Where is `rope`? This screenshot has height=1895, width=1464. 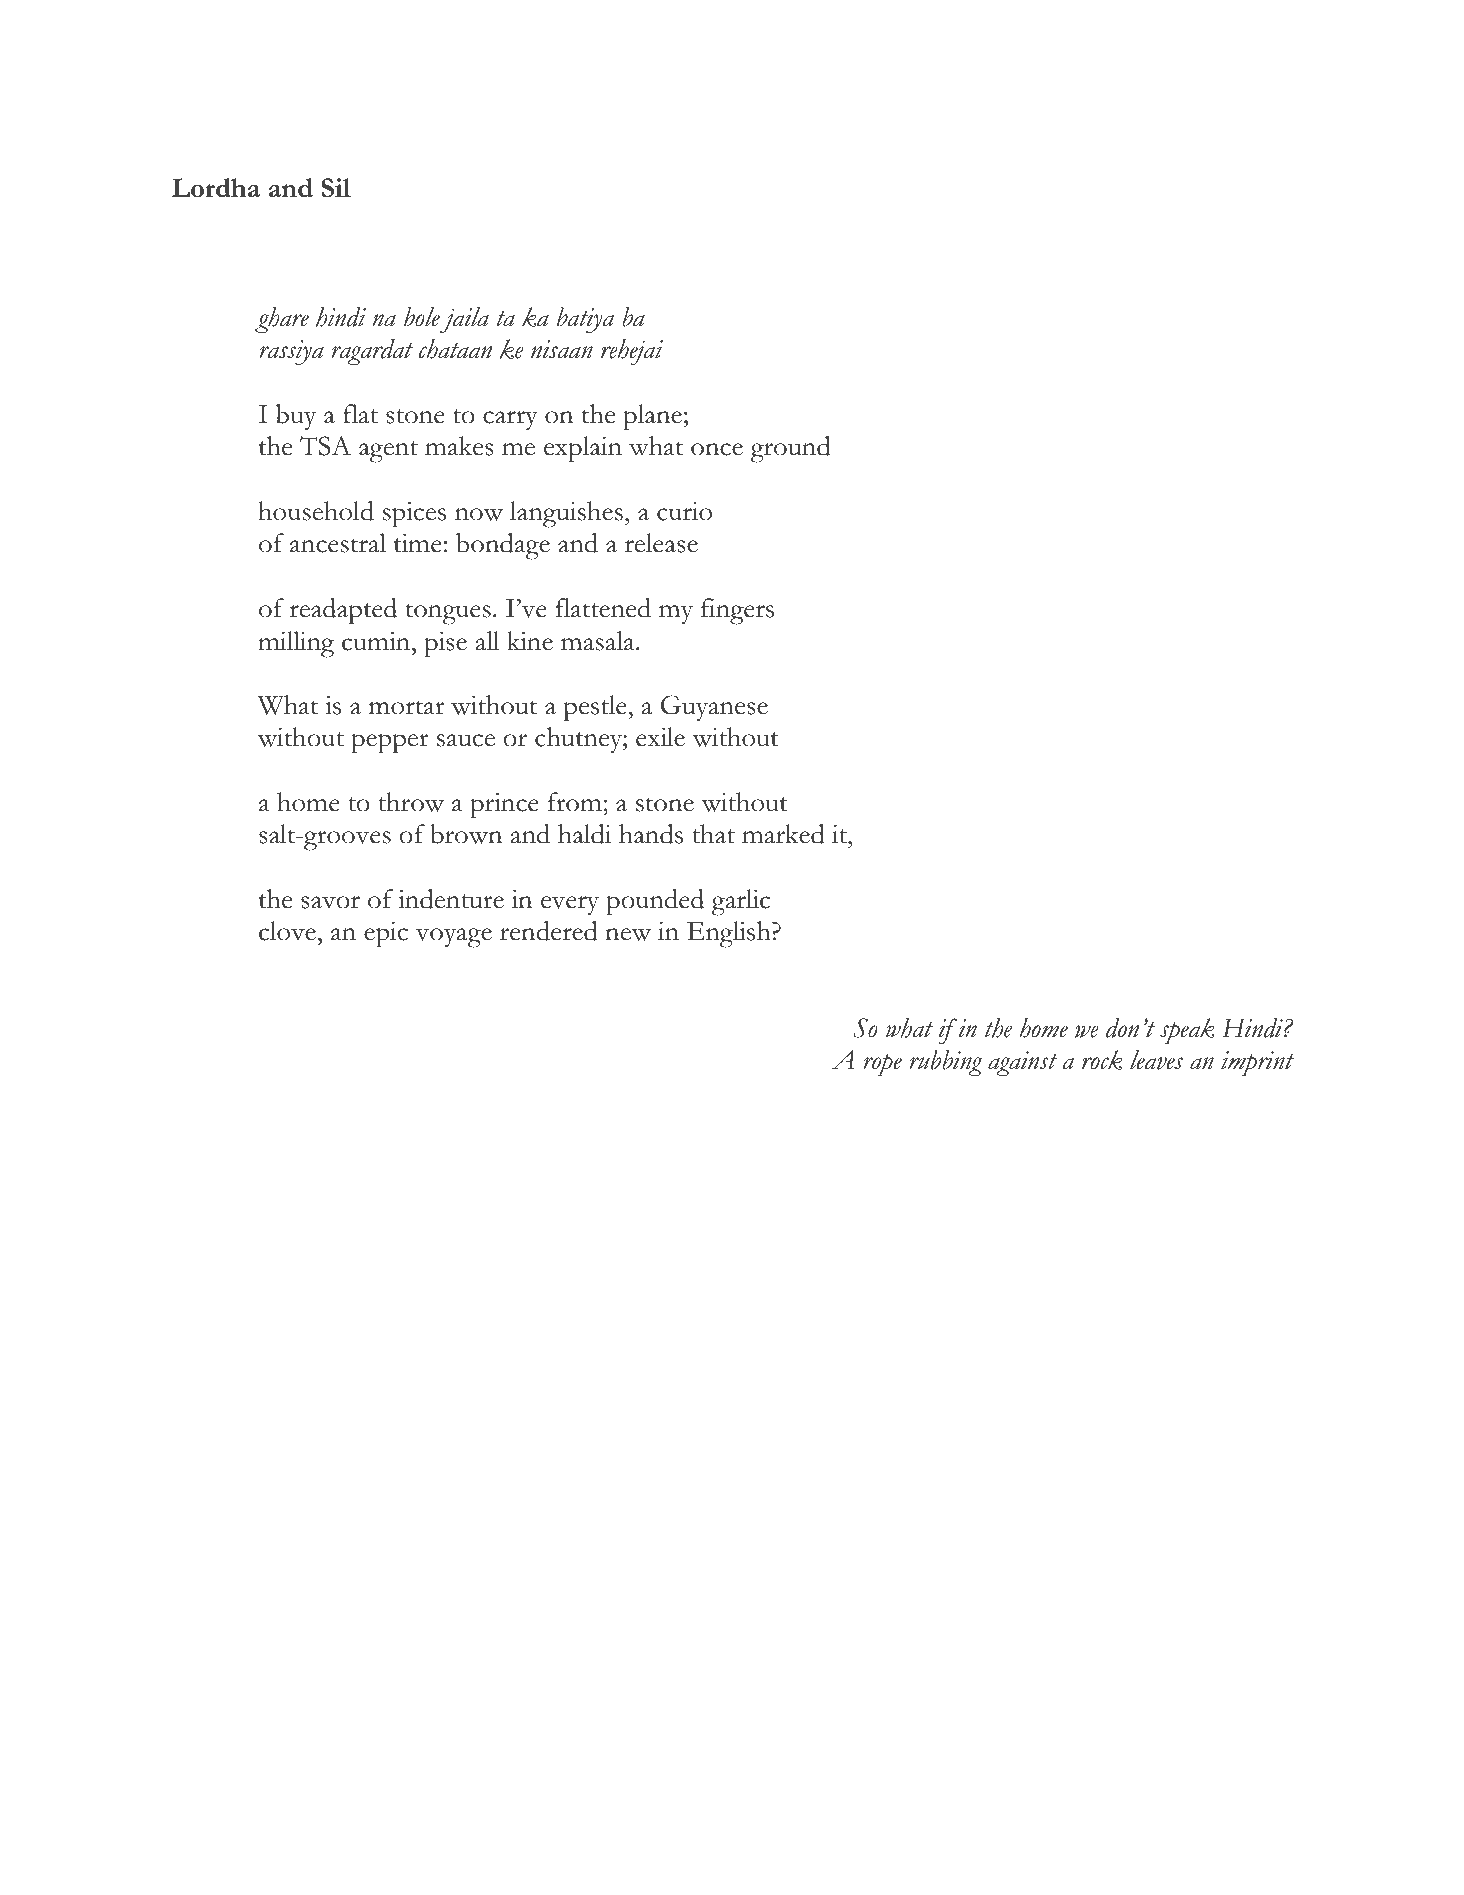
rope is located at coordinates (882, 1065).
